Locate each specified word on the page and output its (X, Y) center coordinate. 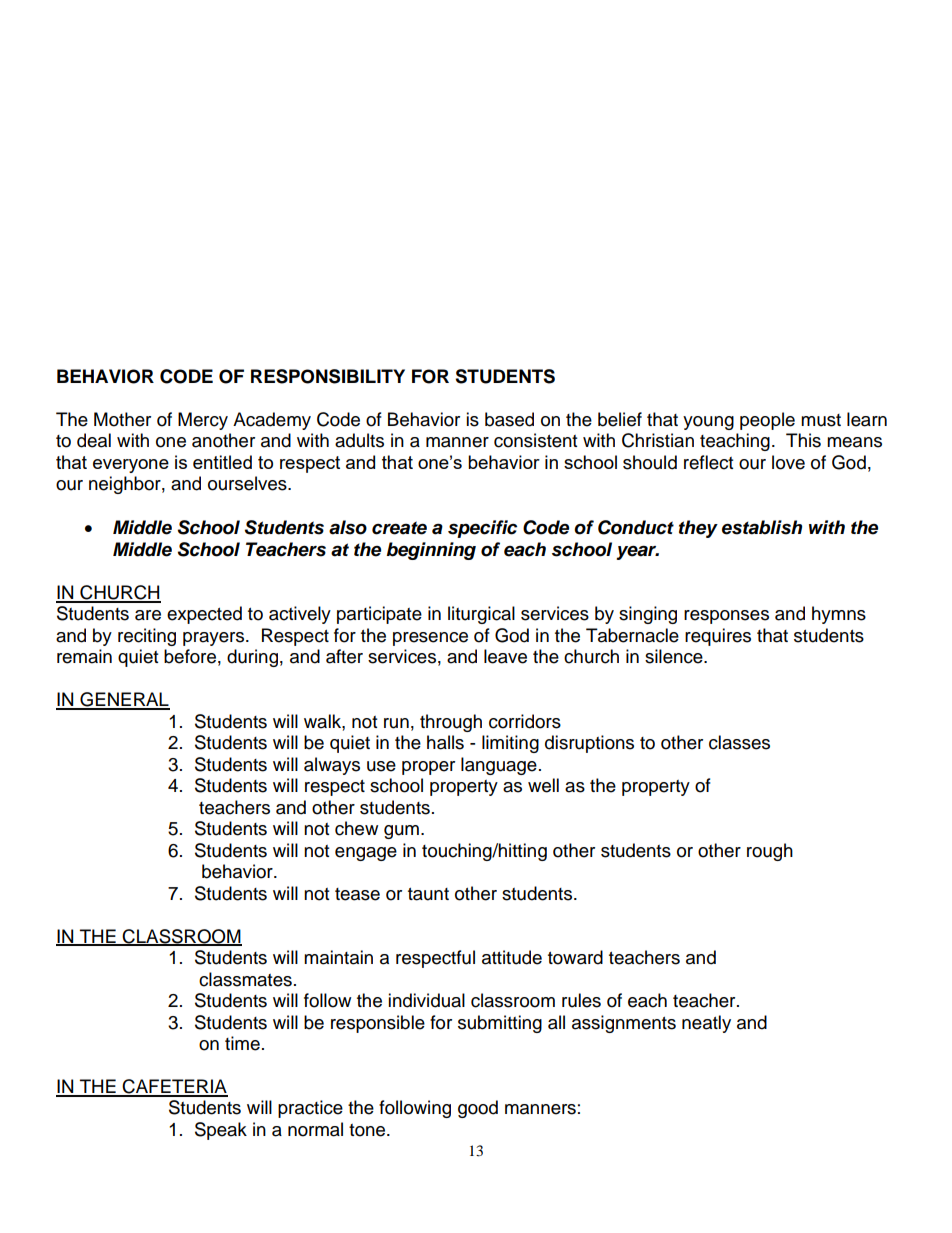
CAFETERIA (174, 1087)
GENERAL (124, 700)
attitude (512, 957)
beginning (431, 551)
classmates (245, 979)
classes (739, 742)
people (767, 421)
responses (726, 617)
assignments (624, 1024)
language (499, 766)
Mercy (203, 421)
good (478, 1109)
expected (204, 615)
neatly (706, 1024)
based (509, 419)
